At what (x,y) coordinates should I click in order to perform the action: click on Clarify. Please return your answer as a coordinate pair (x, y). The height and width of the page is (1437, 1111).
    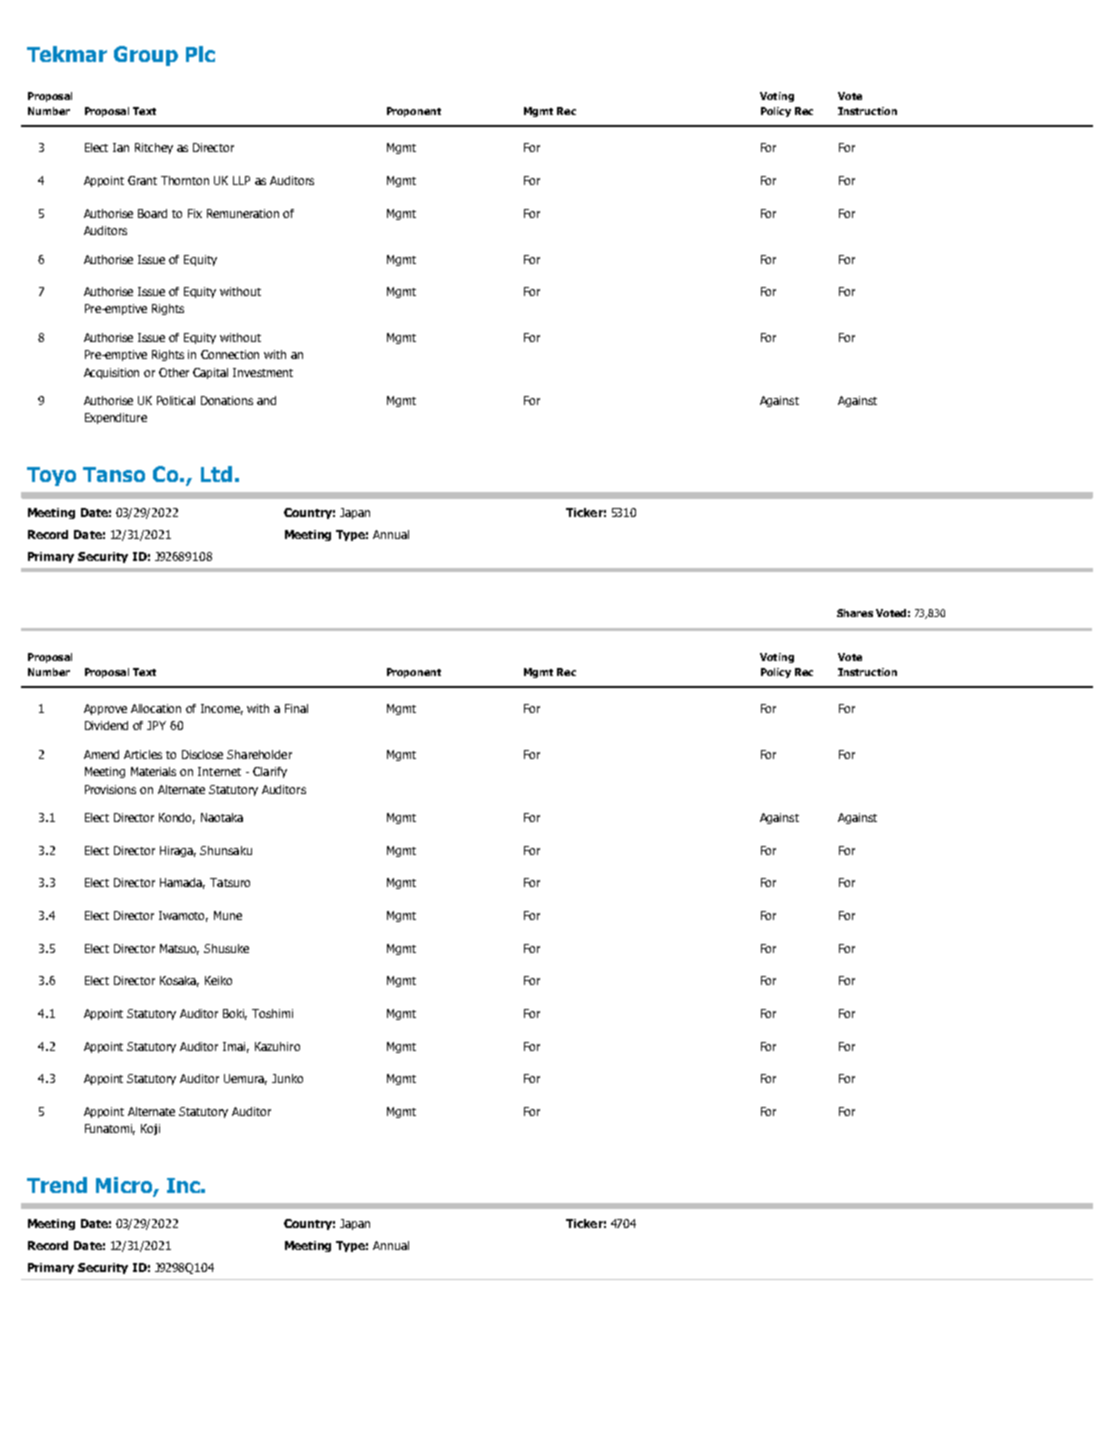
    Looking at the image, I should click on (270, 772).
